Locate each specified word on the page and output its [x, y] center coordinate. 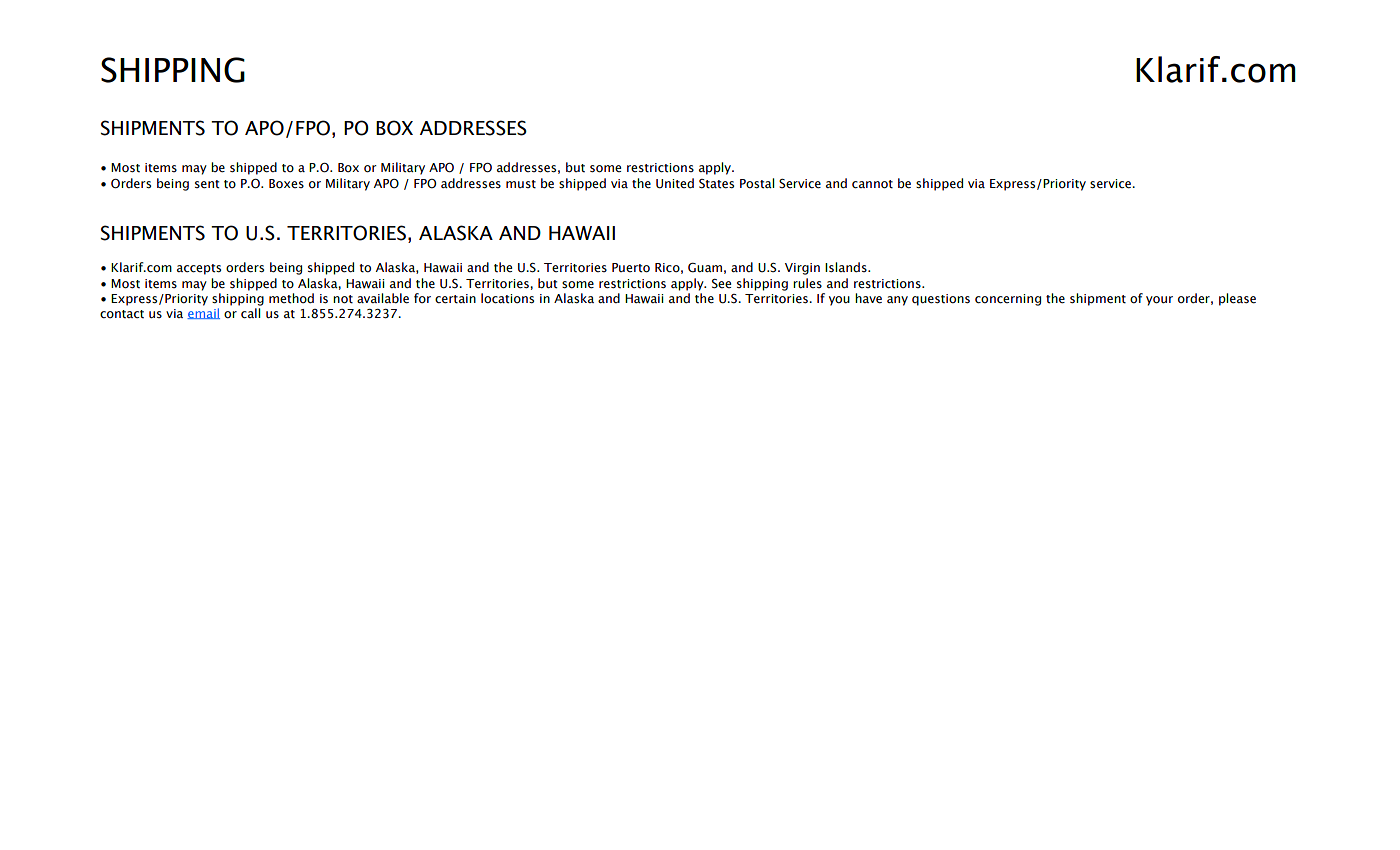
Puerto [631, 268]
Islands [847, 267]
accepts [199, 269]
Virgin [802, 269]
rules [807, 283]
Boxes [286, 184]
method [291, 298]
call [250, 313]
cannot [872, 184]
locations [507, 298]
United [675, 183]
